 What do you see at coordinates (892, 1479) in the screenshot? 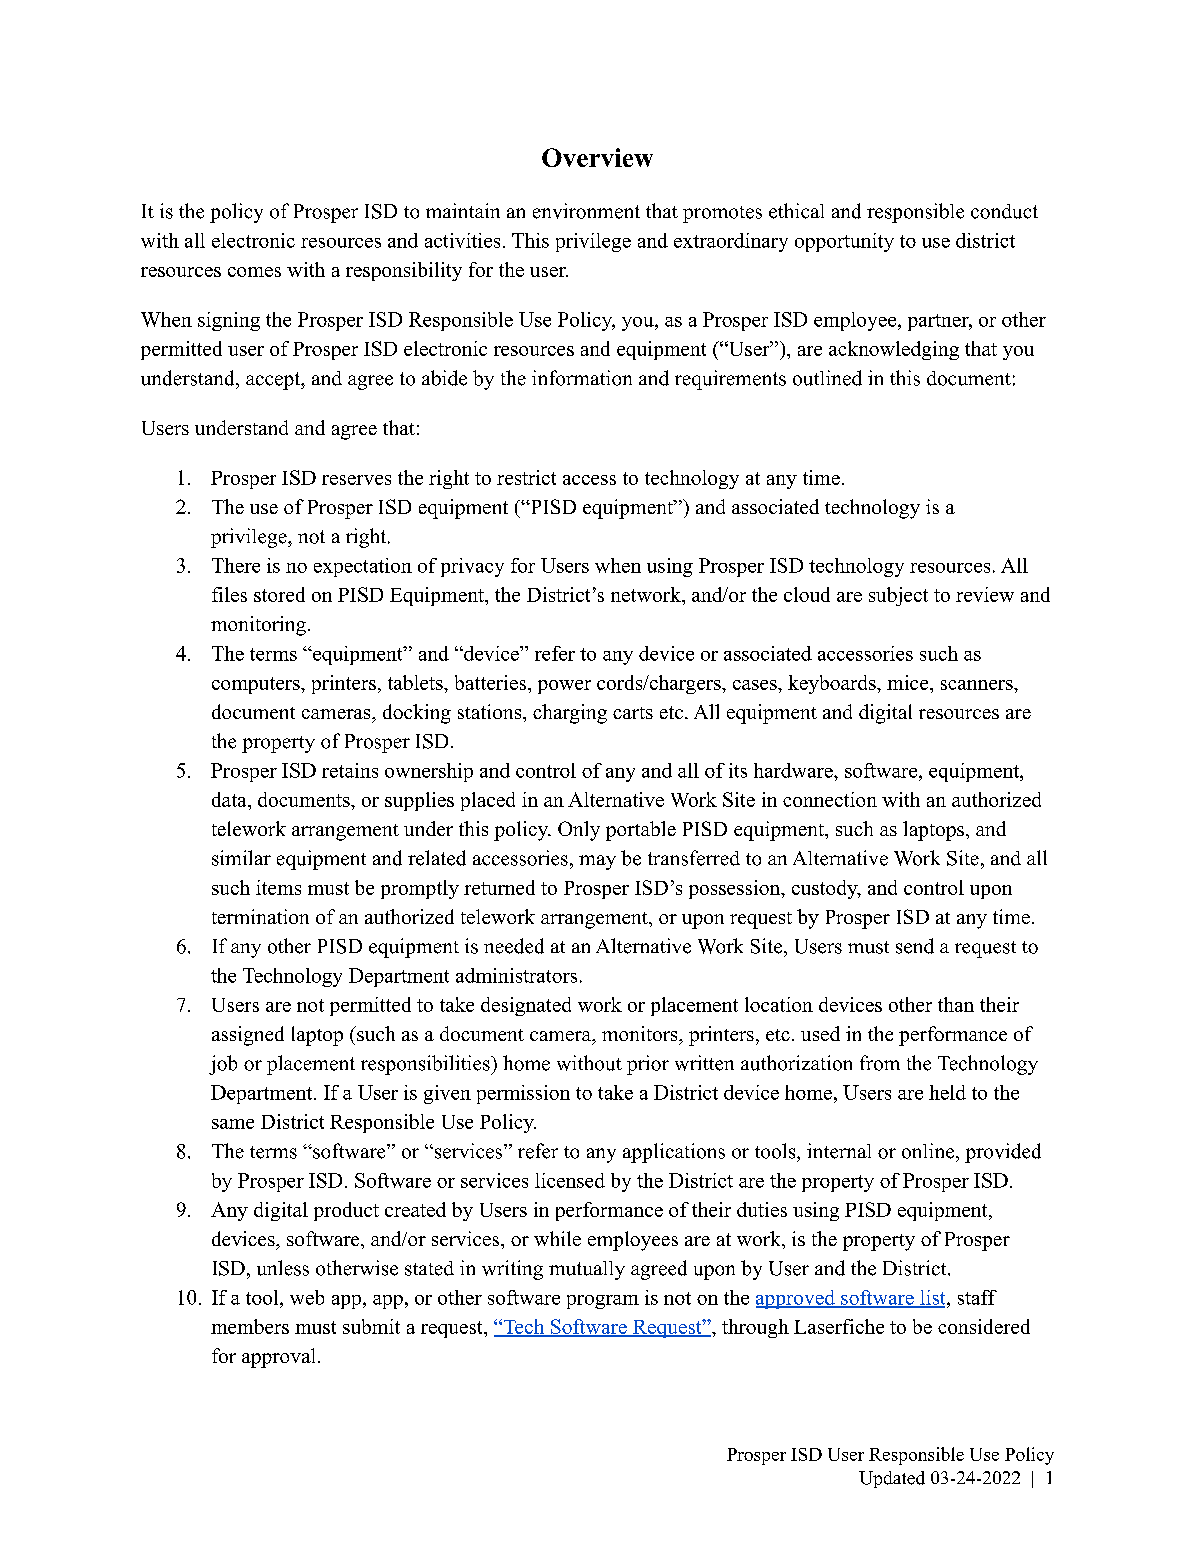
I see `Updated` at bounding box center [892, 1479].
